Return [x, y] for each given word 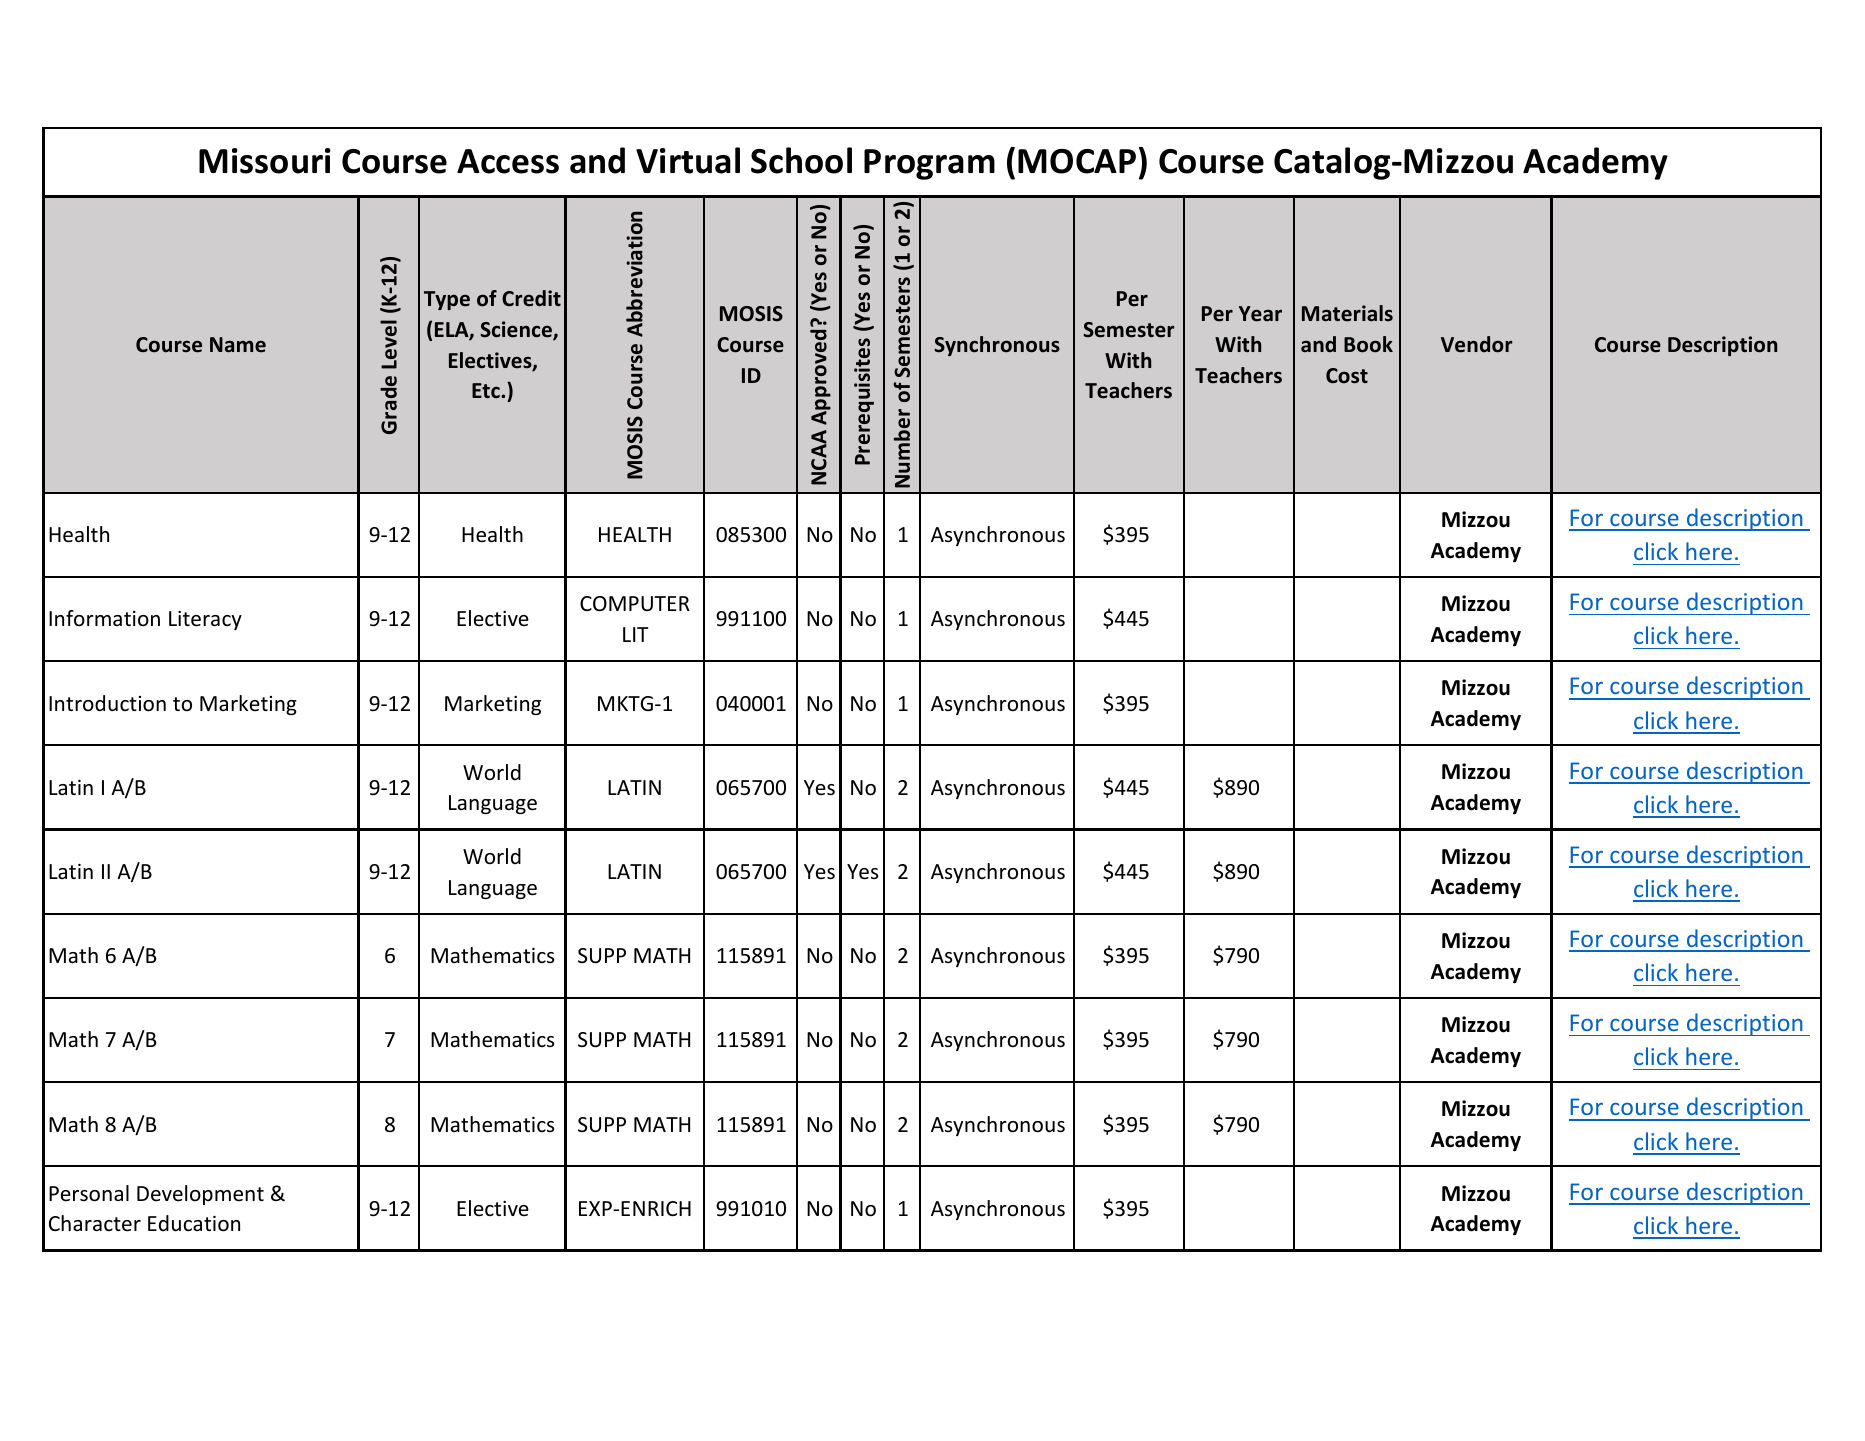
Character [95, 1223]
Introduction [107, 703]
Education [194, 1223]
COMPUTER [635, 604]
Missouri [265, 161]
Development [200, 1195]
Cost [1347, 376]
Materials [1347, 313]
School [801, 160]
